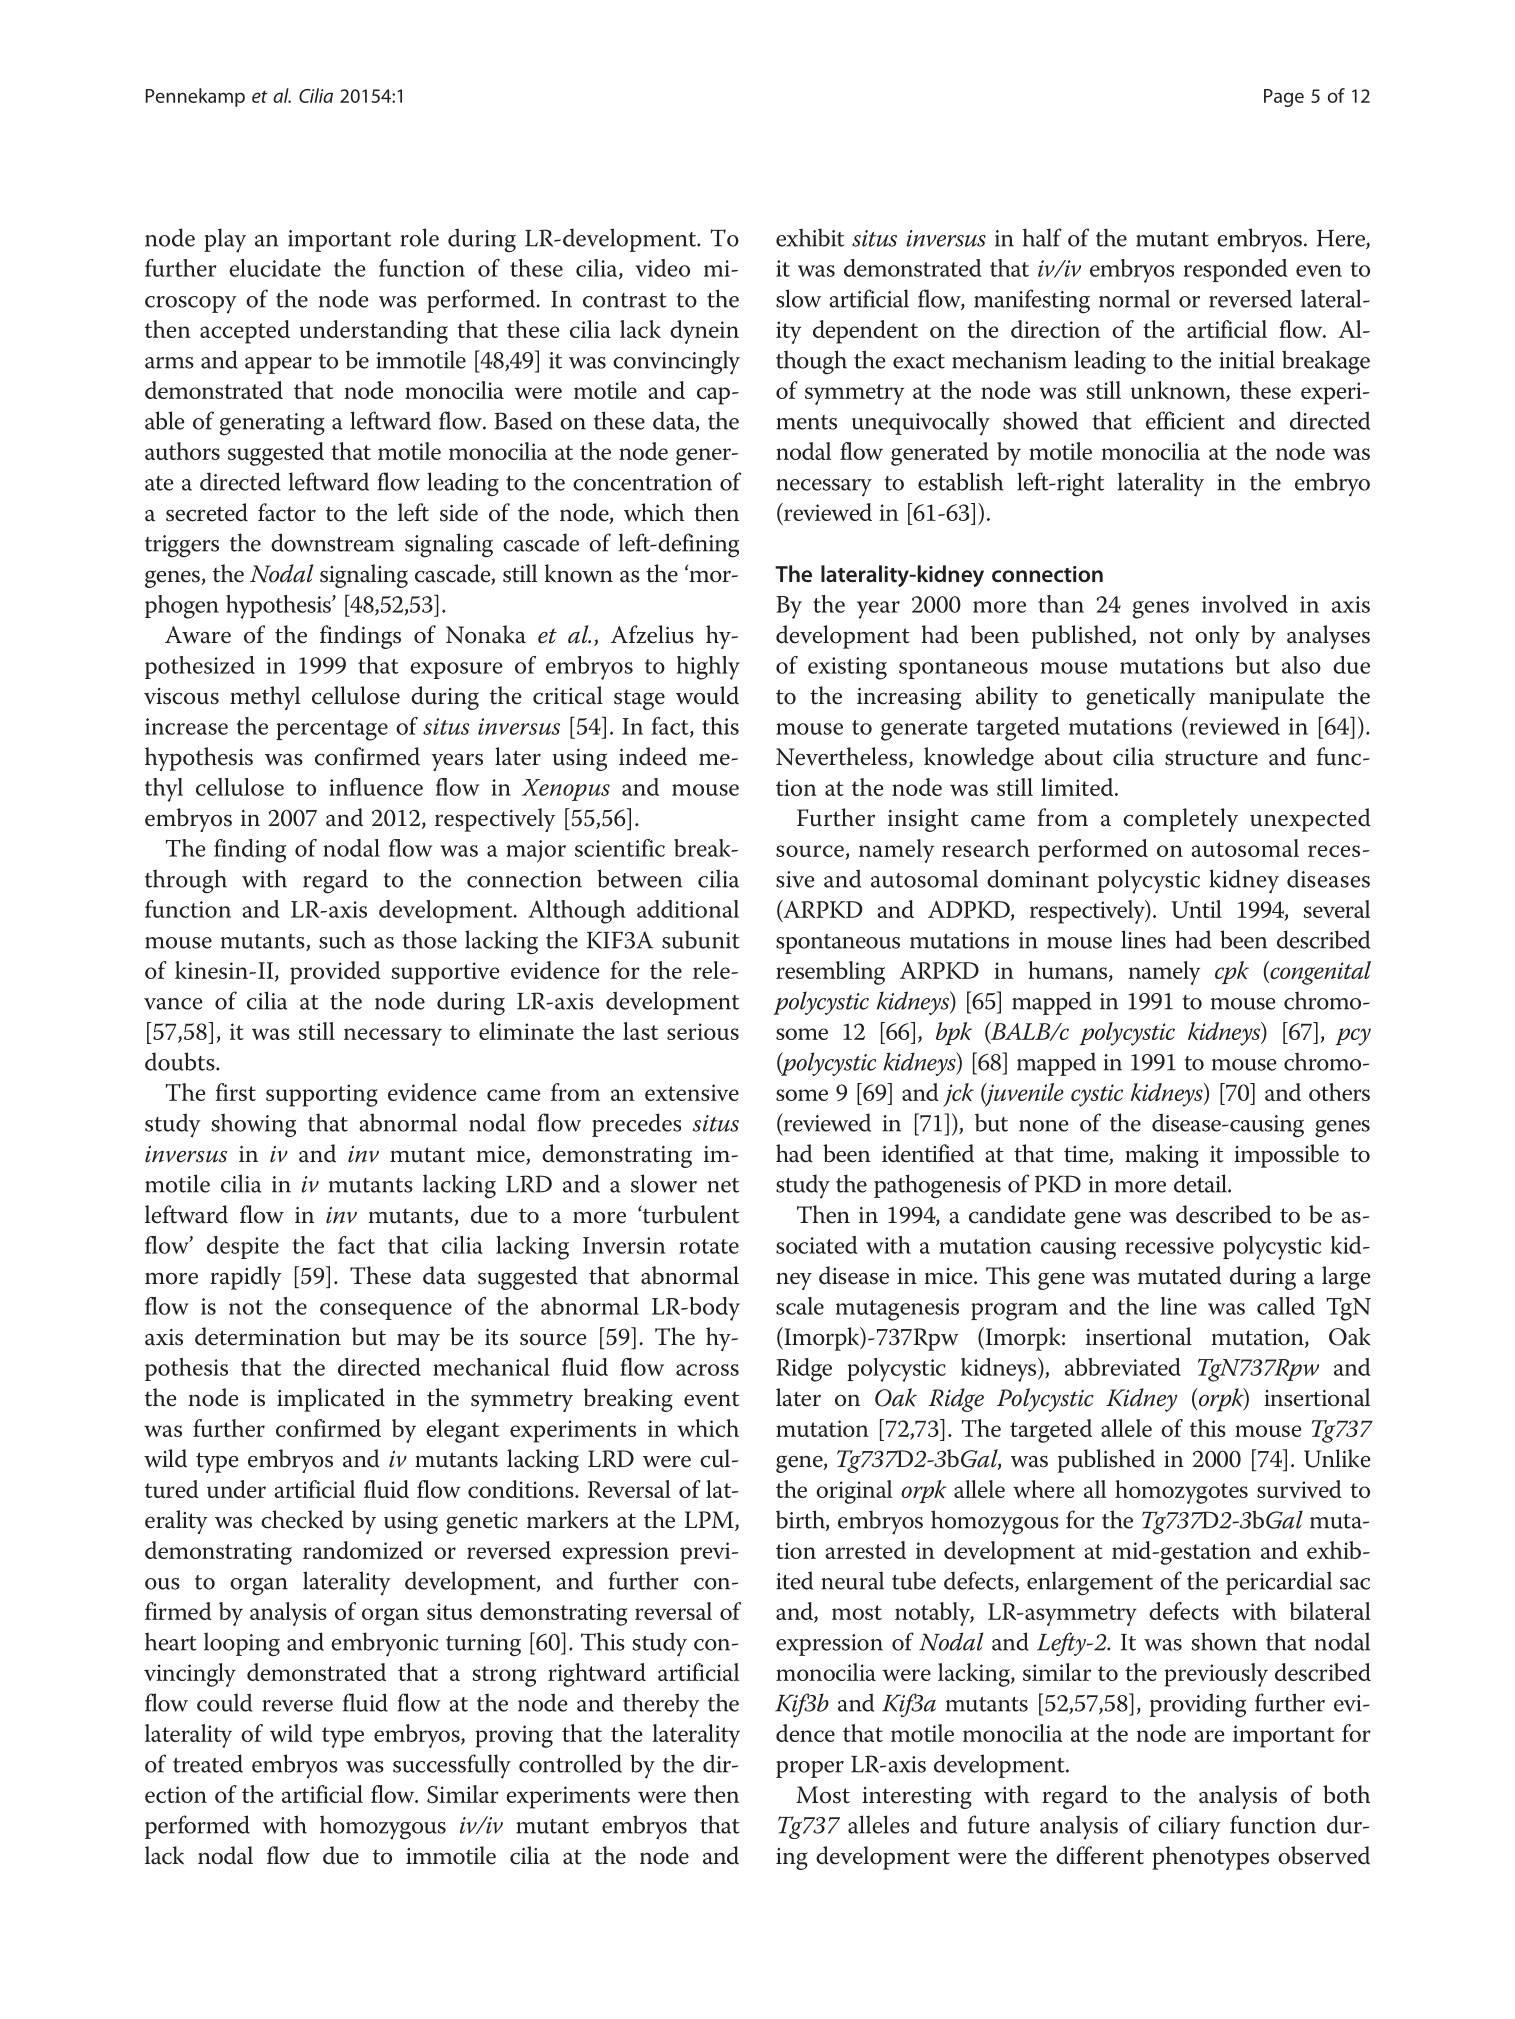  Describe the element at coordinates (1284, 98) in the document. I see `Page` at that location.
